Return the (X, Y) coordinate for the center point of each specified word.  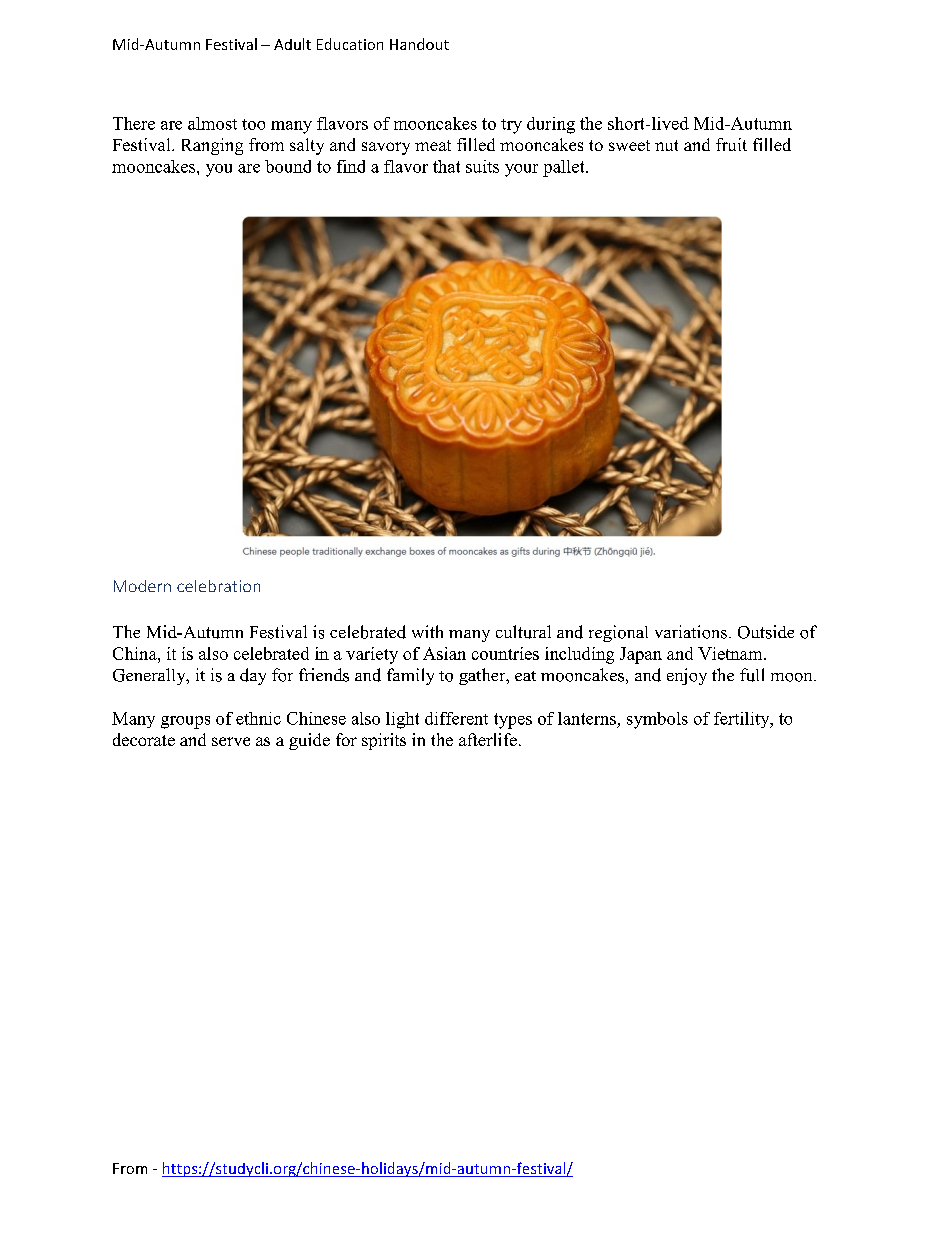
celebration (218, 586)
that (446, 166)
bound (288, 166)
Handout (419, 44)
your (521, 170)
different (456, 718)
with (427, 631)
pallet (565, 168)
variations (691, 632)
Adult (292, 44)
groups (185, 722)
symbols (657, 720)
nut (666, 145)
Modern (142, 586)
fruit (731, 144)
